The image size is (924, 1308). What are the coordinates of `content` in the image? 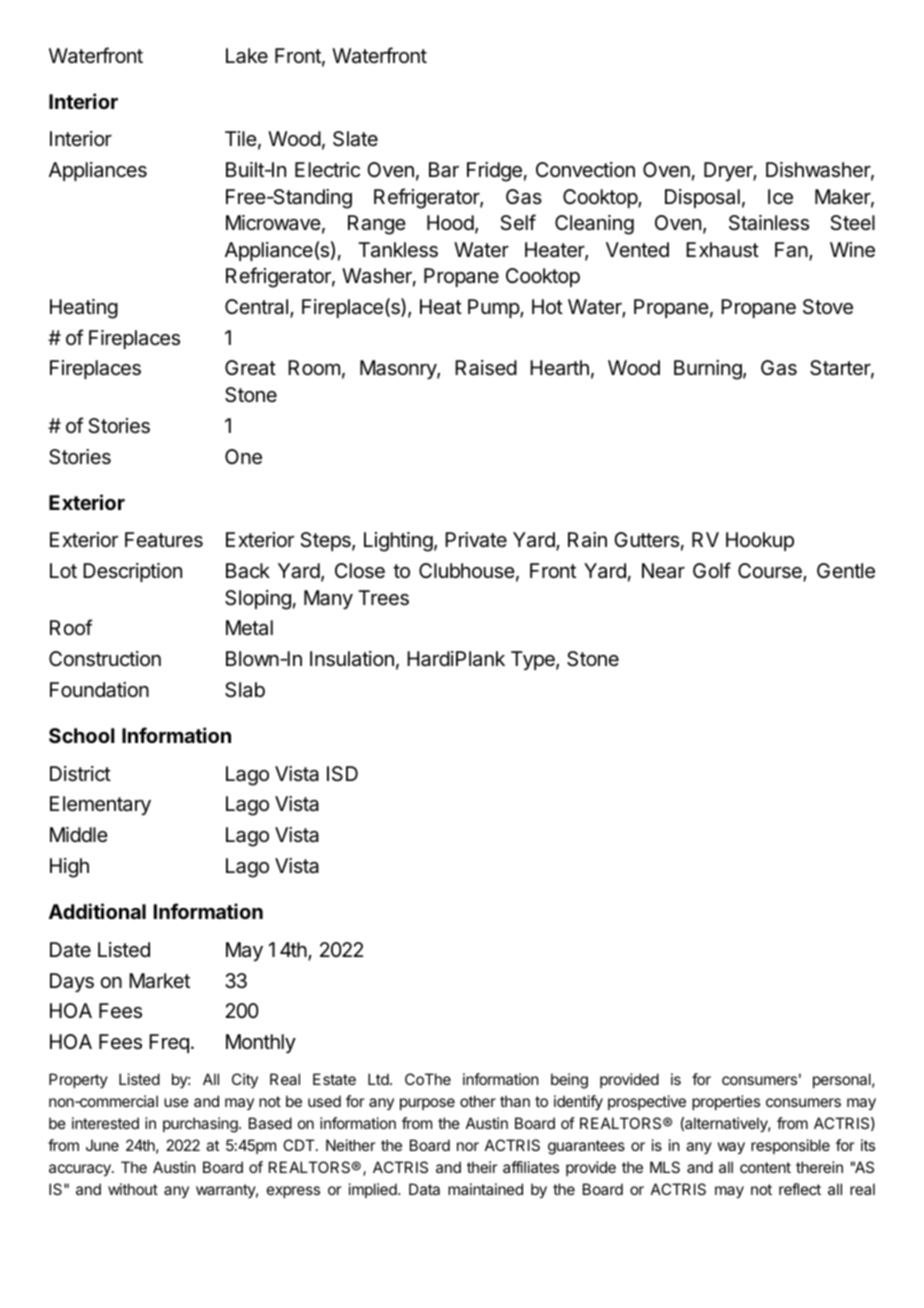 It's located at (765, 1167).
